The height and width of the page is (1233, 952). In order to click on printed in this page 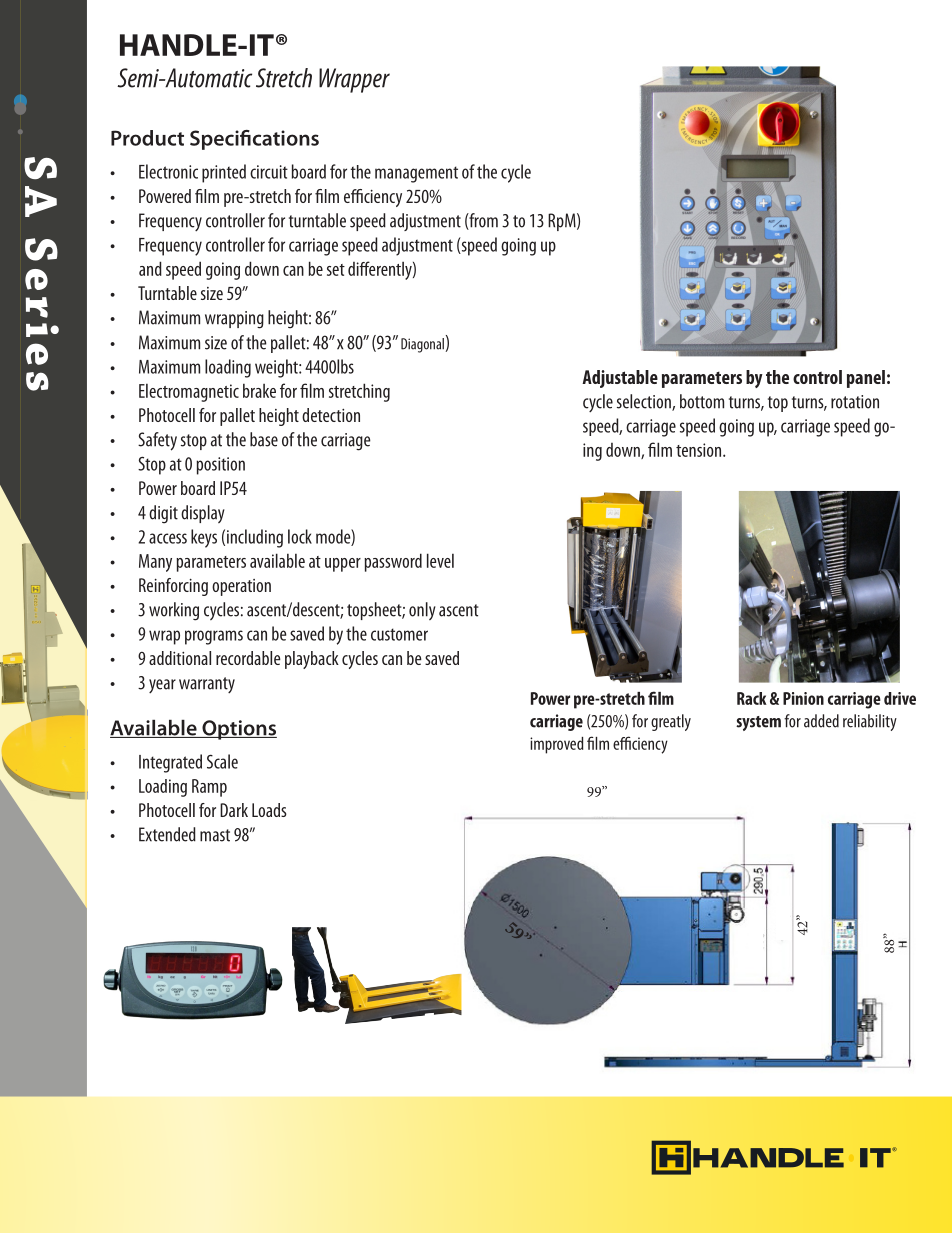, I will do `click(224, 173)`.
